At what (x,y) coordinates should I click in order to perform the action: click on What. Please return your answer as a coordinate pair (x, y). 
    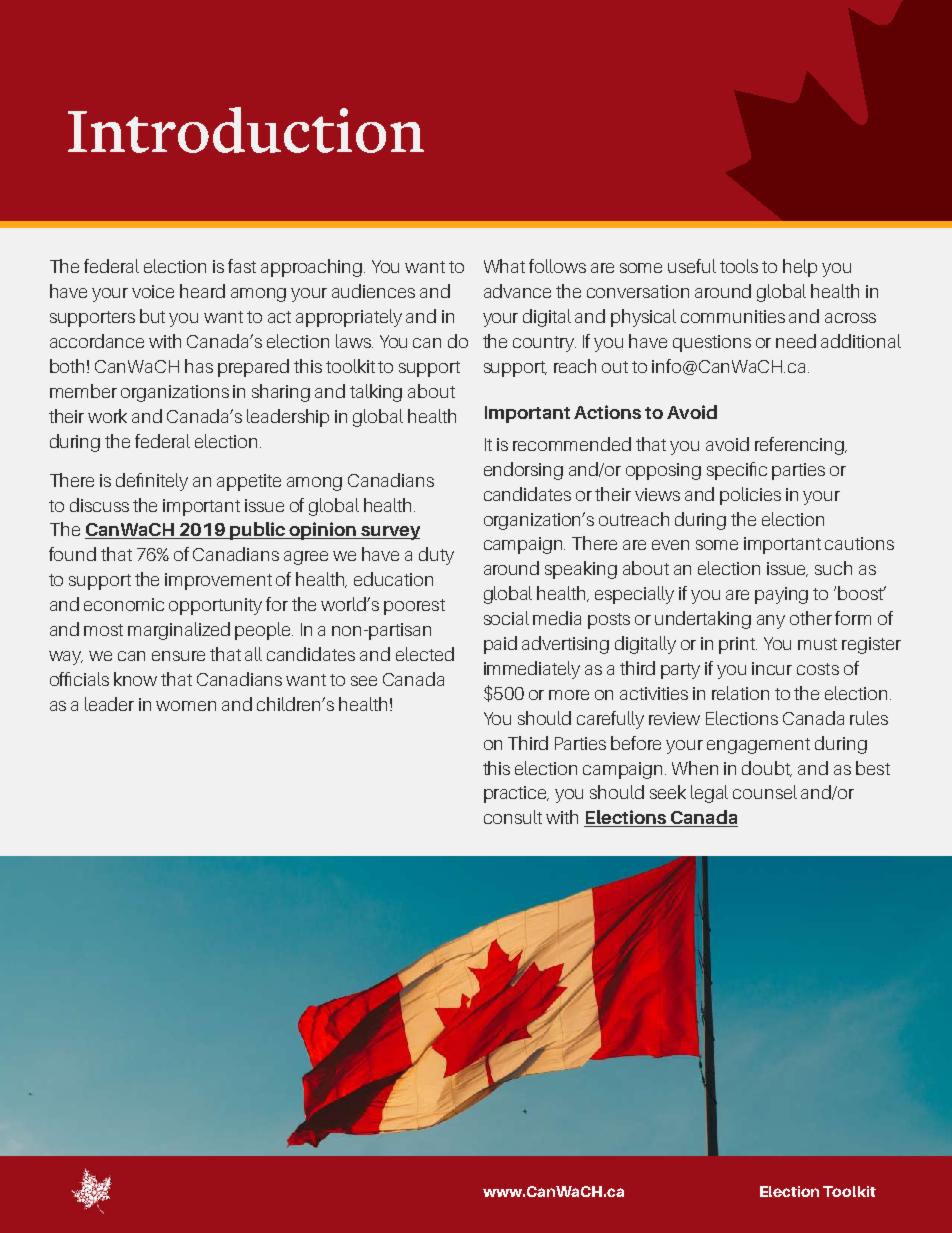
    Looking at the image, I should click on (504, 266).
